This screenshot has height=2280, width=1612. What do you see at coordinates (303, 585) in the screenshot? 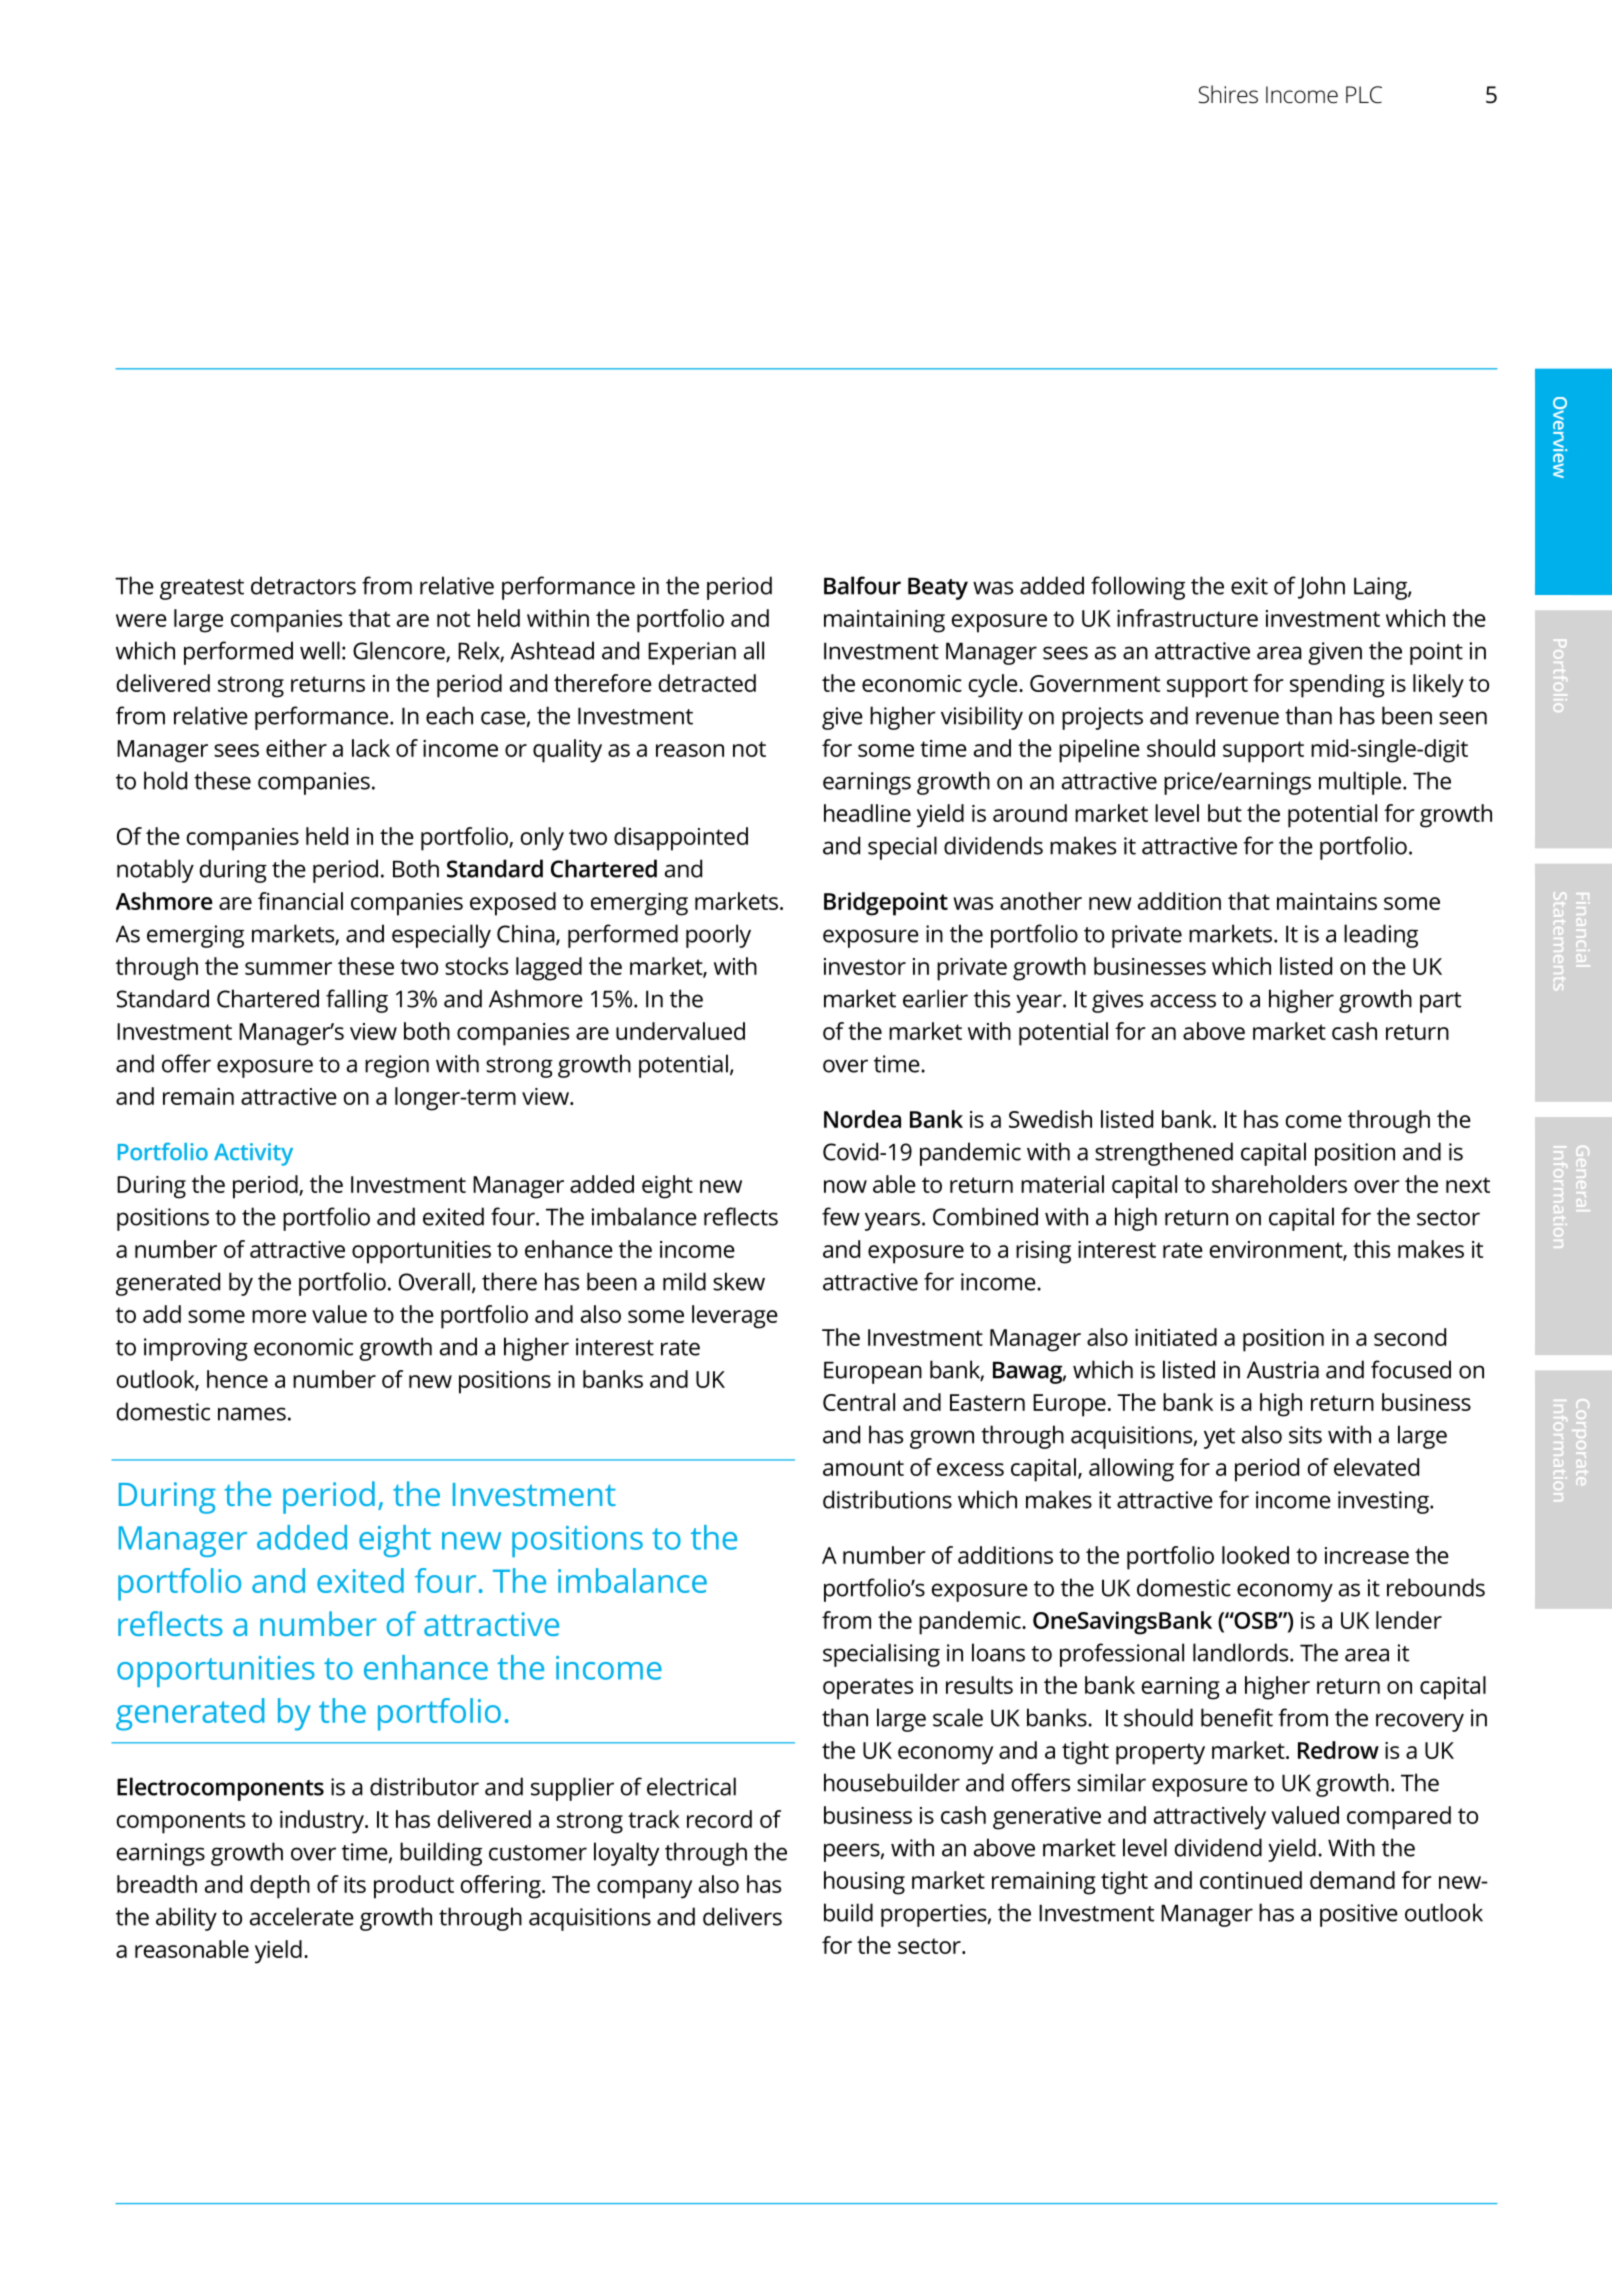
I see `detractors` at bounding box center [303, 585].
